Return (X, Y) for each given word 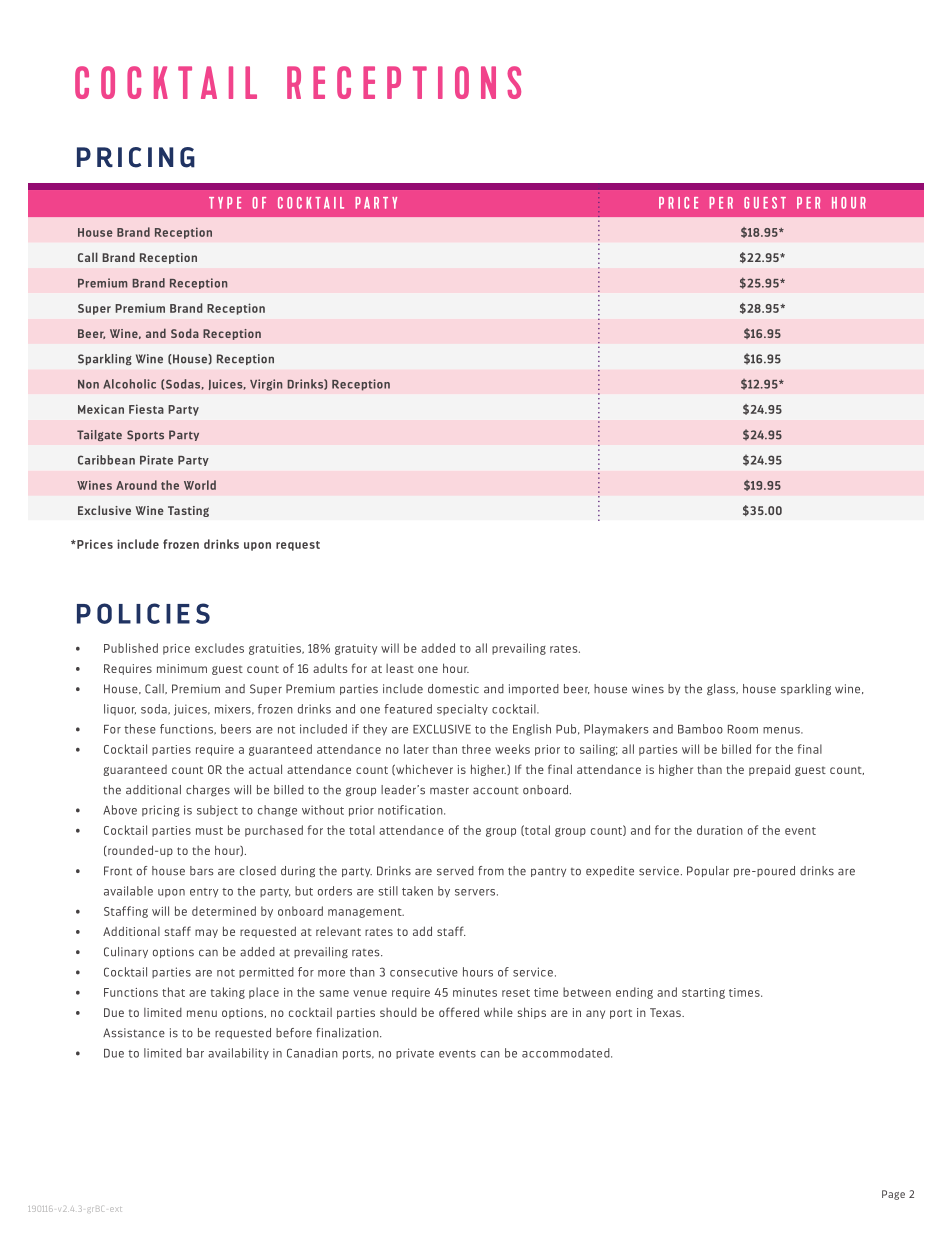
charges (208, 790)
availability (238, 1054)
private (415, 1053)
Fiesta (146, 409)
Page (893, 1195)
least (400, 668)
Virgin (266, 385)
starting (703, 993)
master (449, 790)
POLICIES (143, 613)
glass (722, 689)
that (173, 992)
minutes (475, 992)
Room (743, 729)
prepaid (769, 770)
